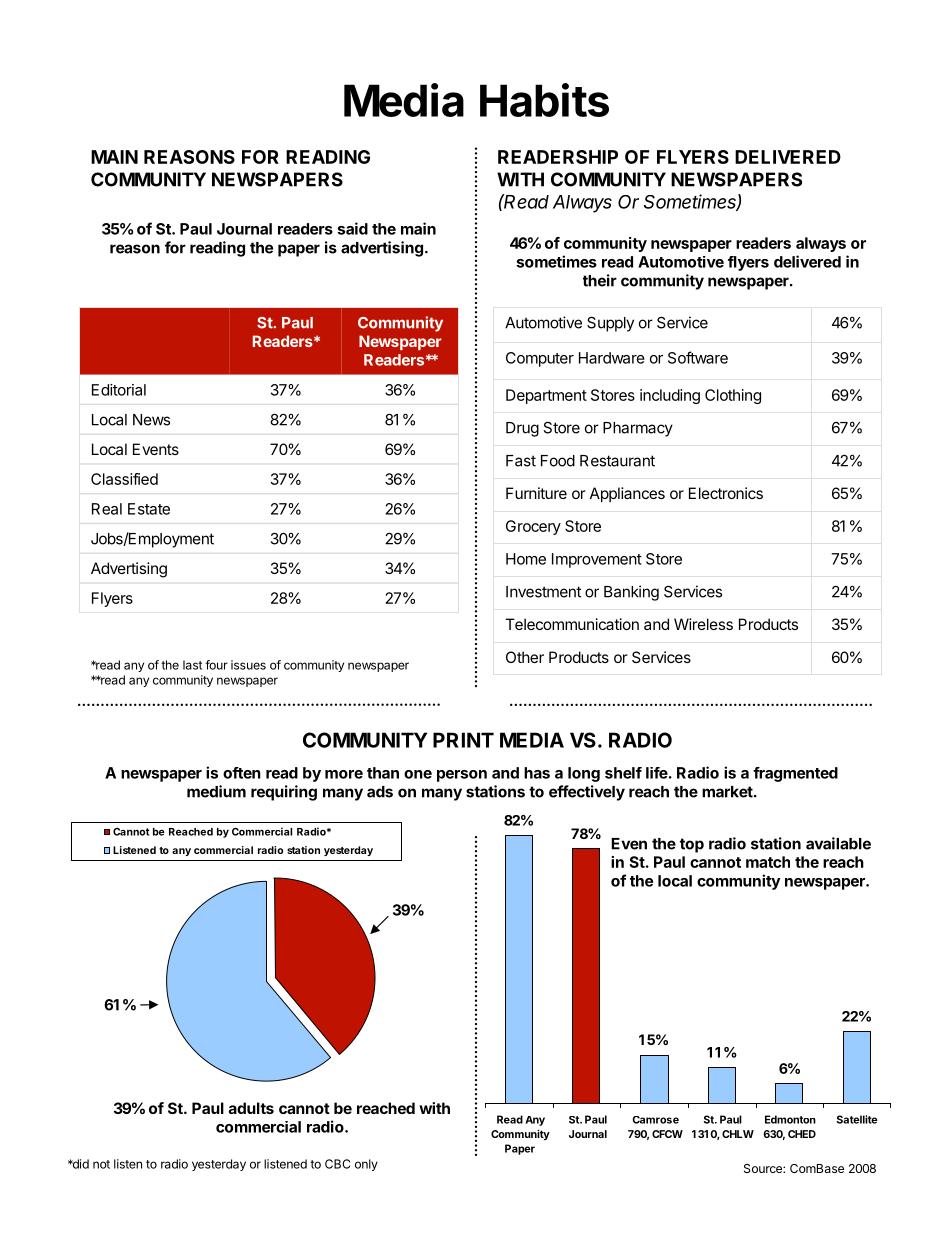 The width and height of the image is (952, 1233). I want to click on said, so click(352, 228).
